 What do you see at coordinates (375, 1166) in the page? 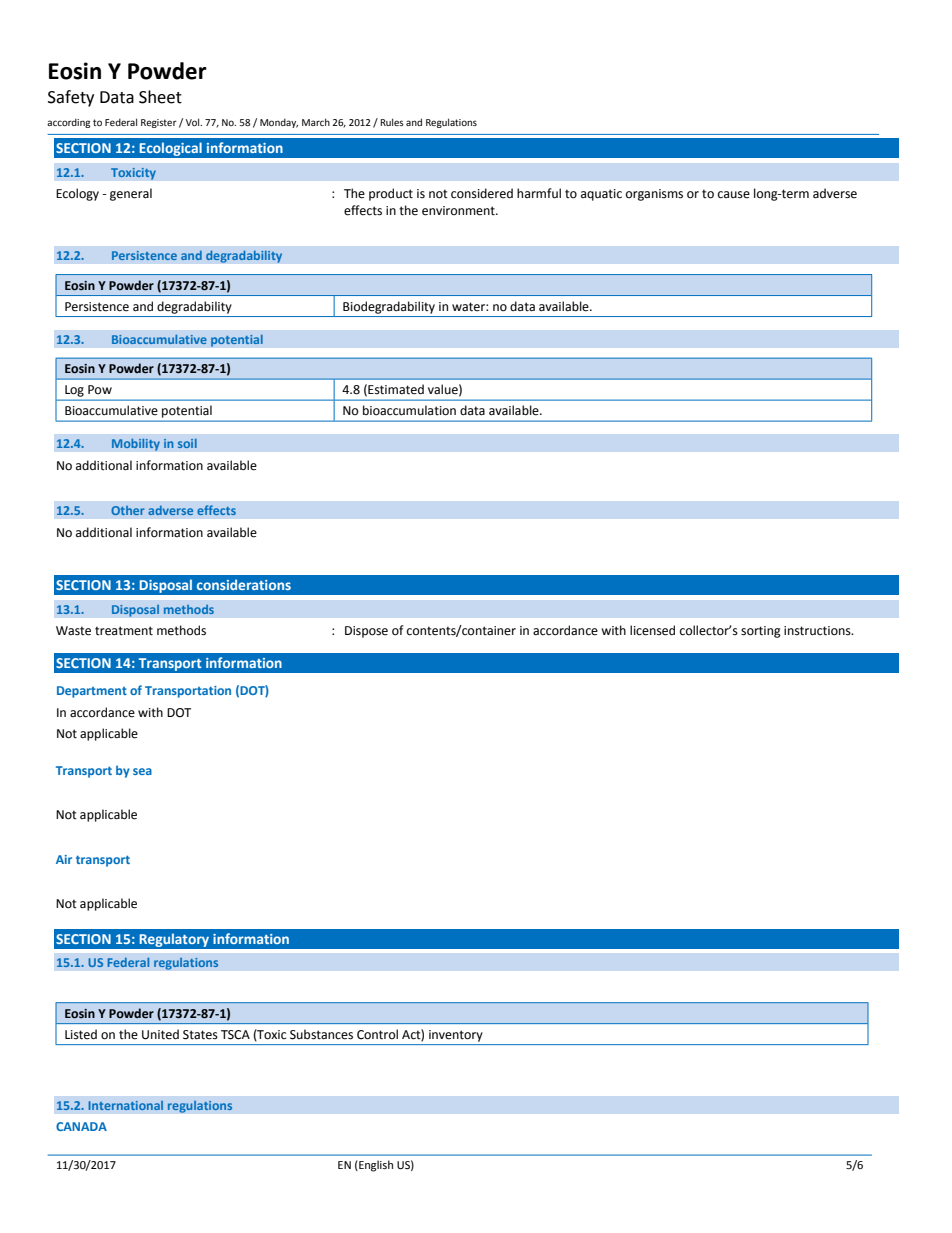
I see `English` at bounding box center [375, 1166].
